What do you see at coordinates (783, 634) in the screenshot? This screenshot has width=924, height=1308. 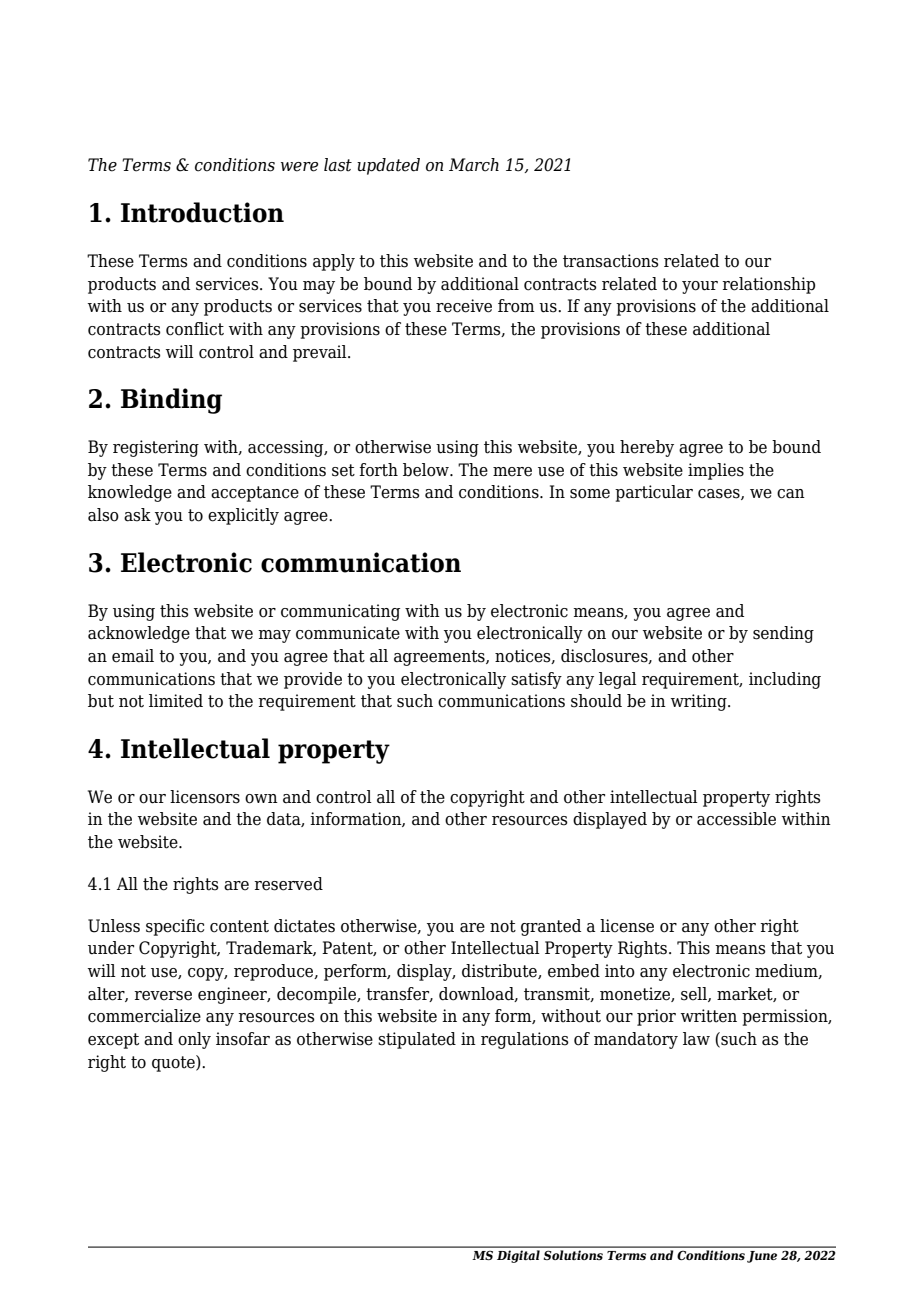 I see `sending` at bounding box center [783, 634].
